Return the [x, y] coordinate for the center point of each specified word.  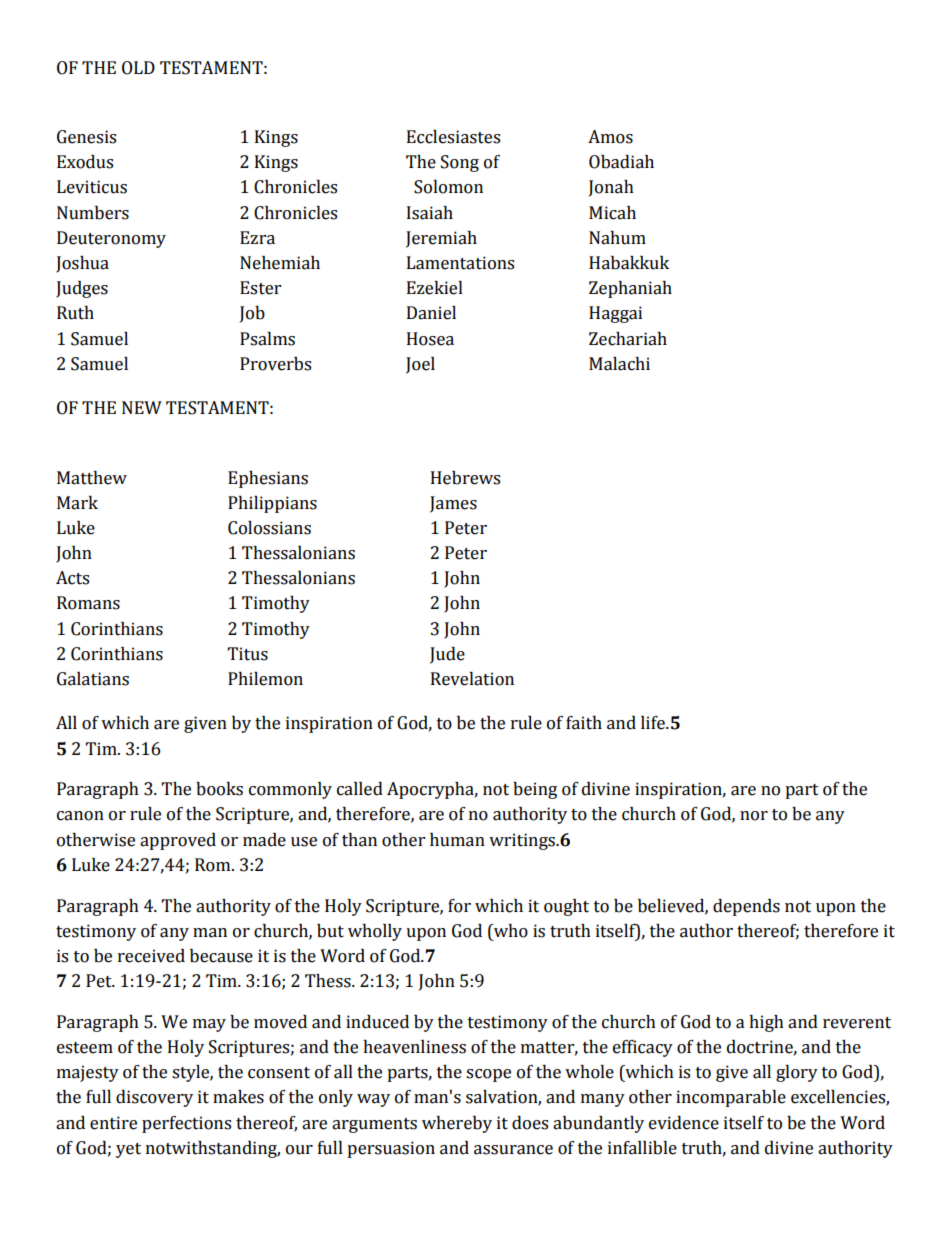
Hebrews [465, 478]
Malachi [619, 364]
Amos [610, 137]
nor [754, 816]
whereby [457, 1124]
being [535, 790]
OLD [138, 68]
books [219, 789]
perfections [186, 1124]
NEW [142, 407]
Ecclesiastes [453, 137]
